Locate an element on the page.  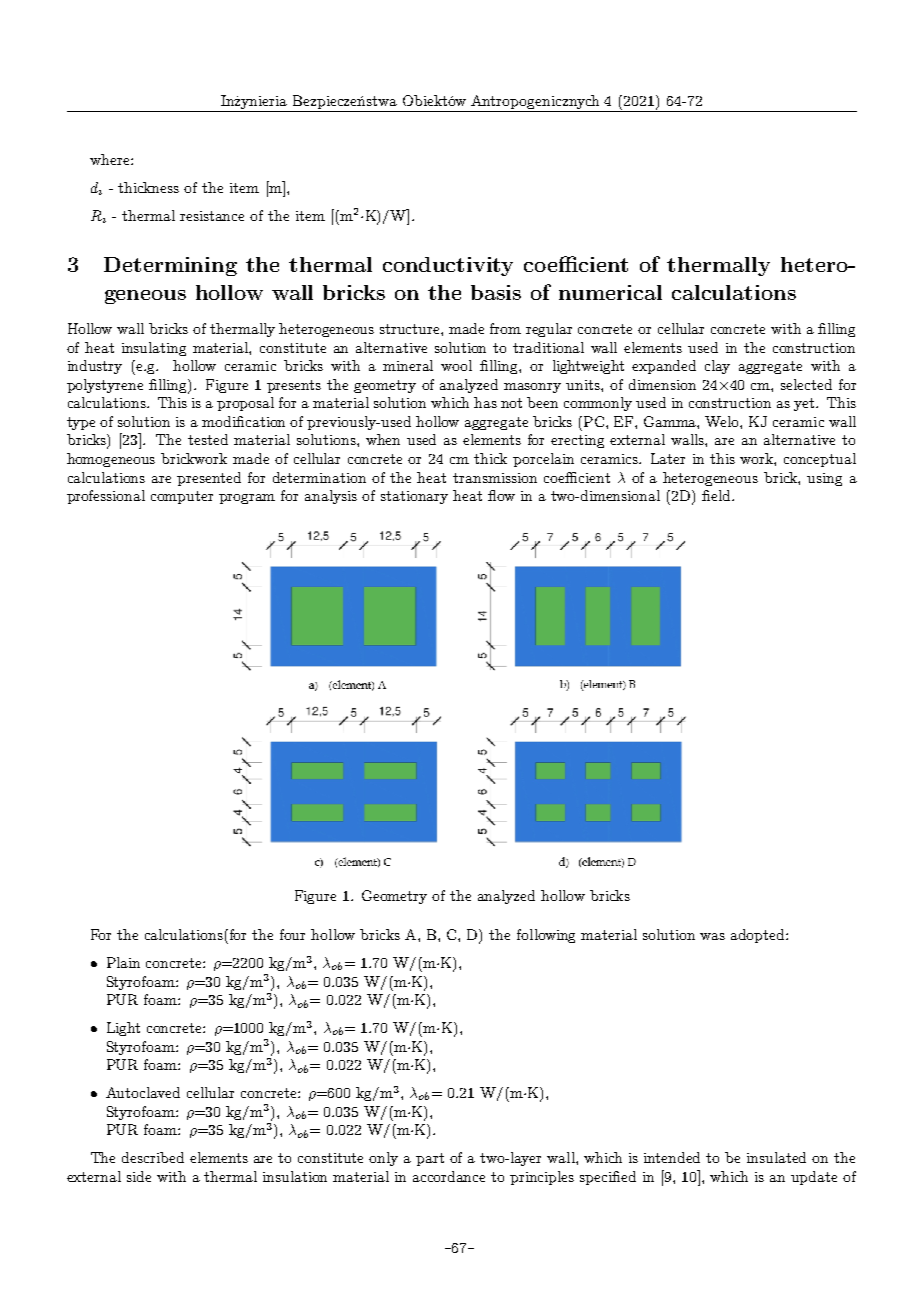
described is located at coordinates (153, 1157).
